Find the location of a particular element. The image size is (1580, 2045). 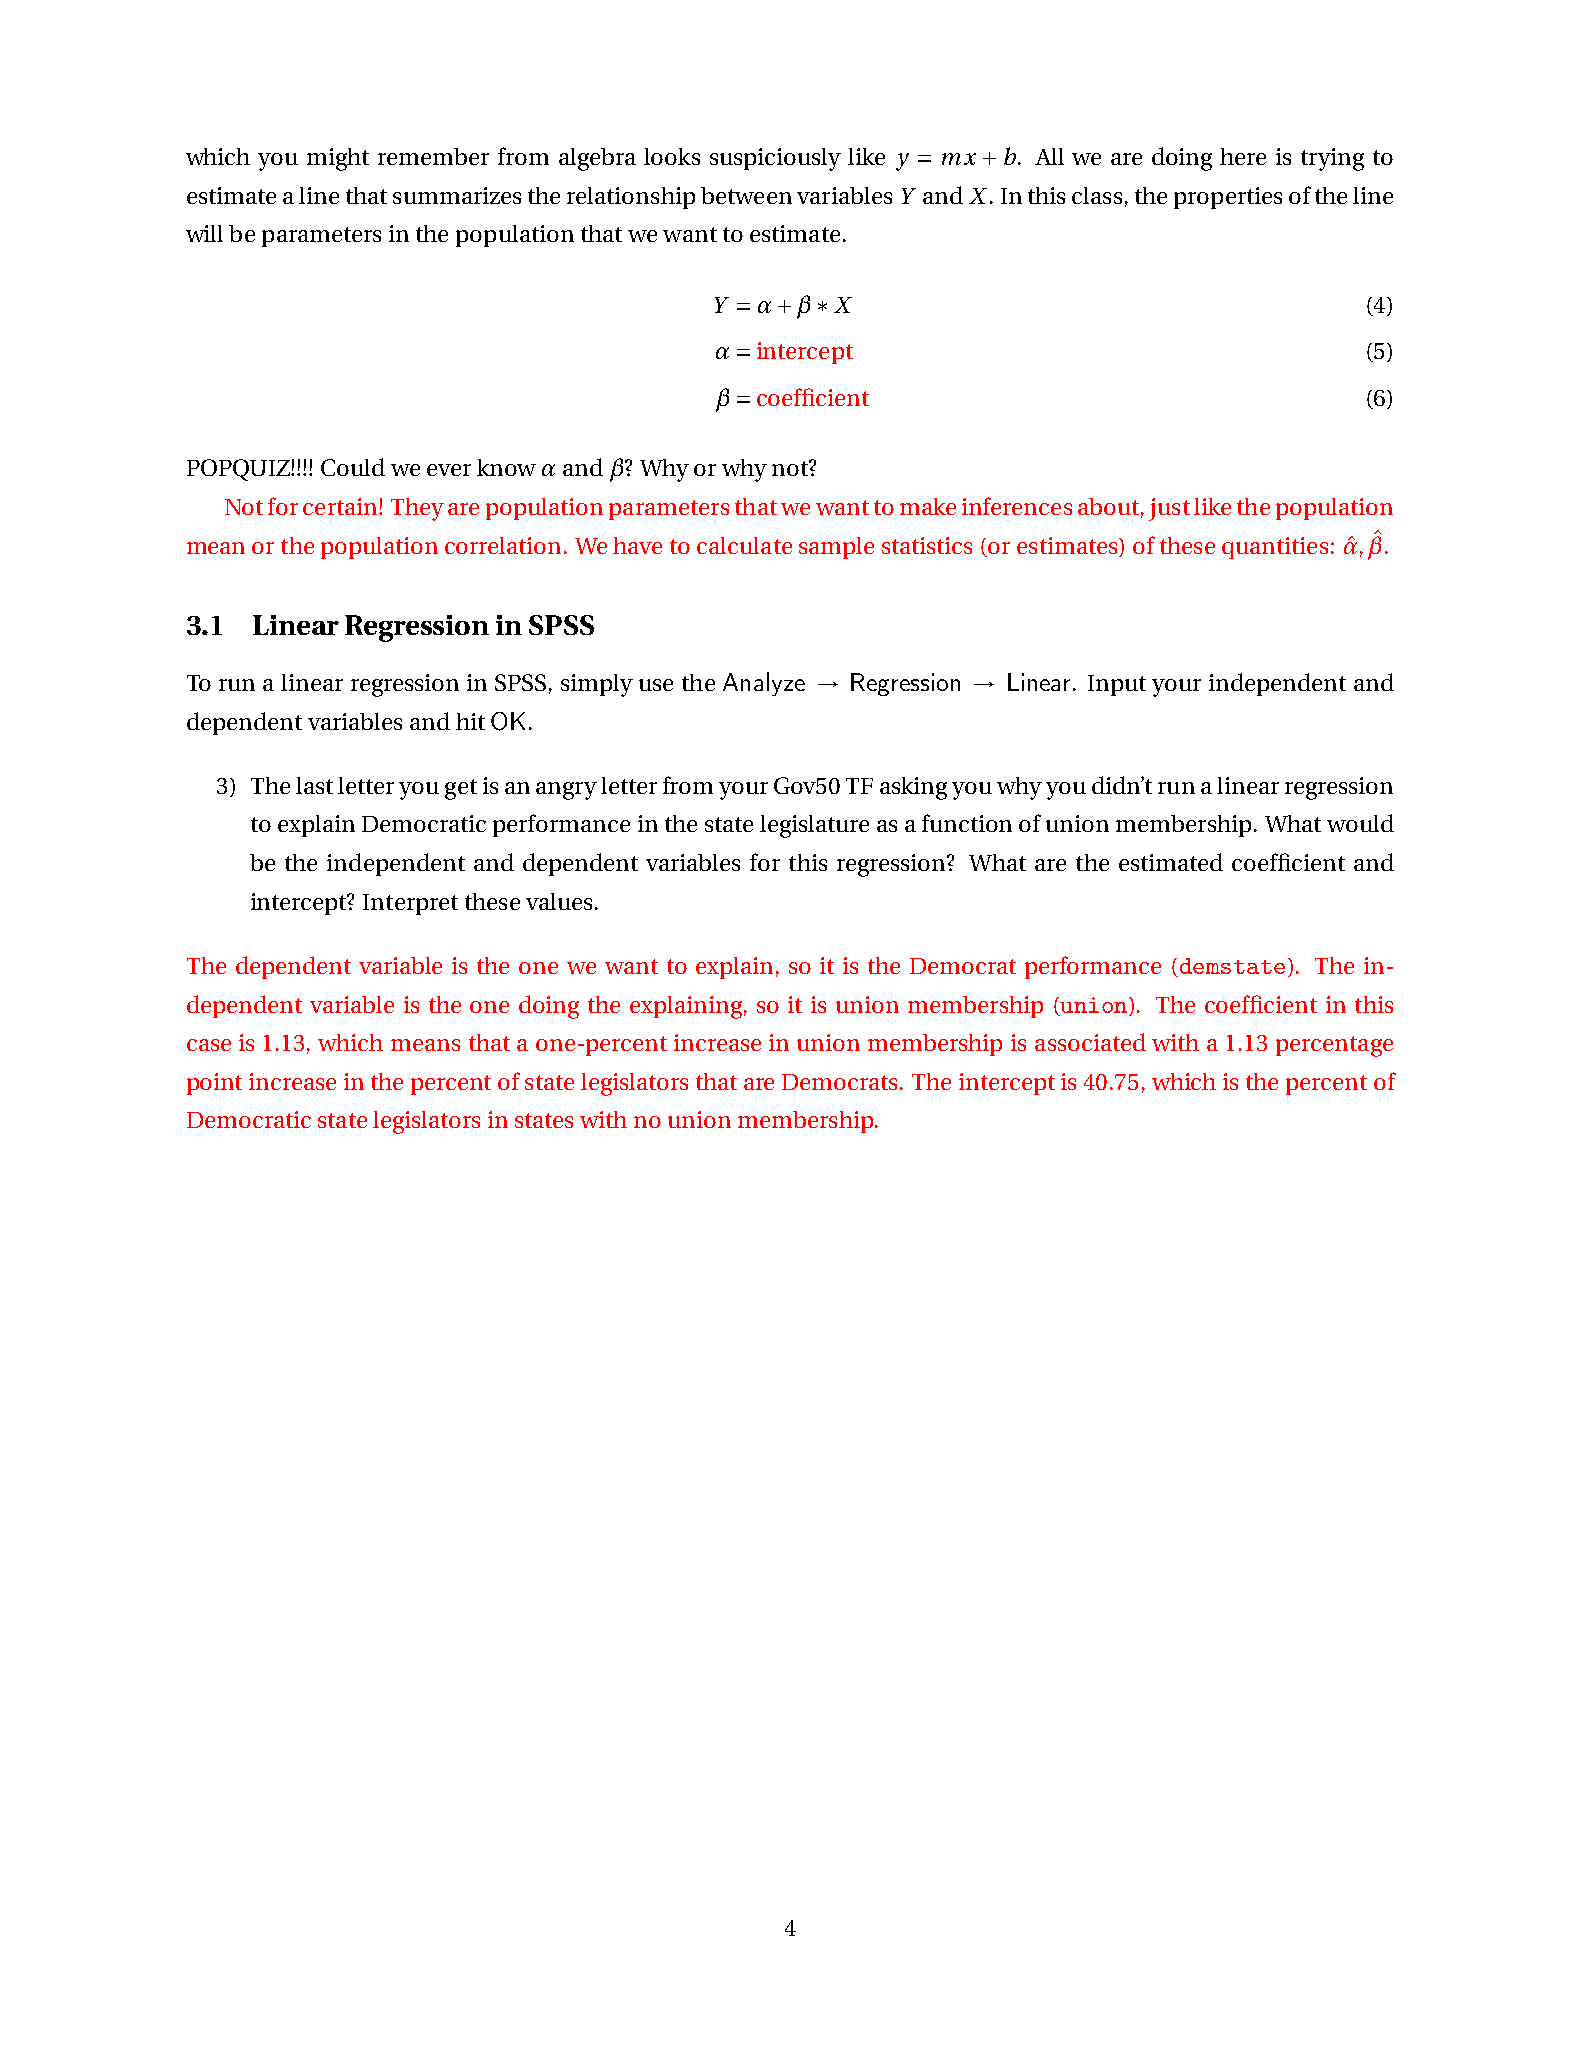

properties is located at coordinates (1228, 198).
